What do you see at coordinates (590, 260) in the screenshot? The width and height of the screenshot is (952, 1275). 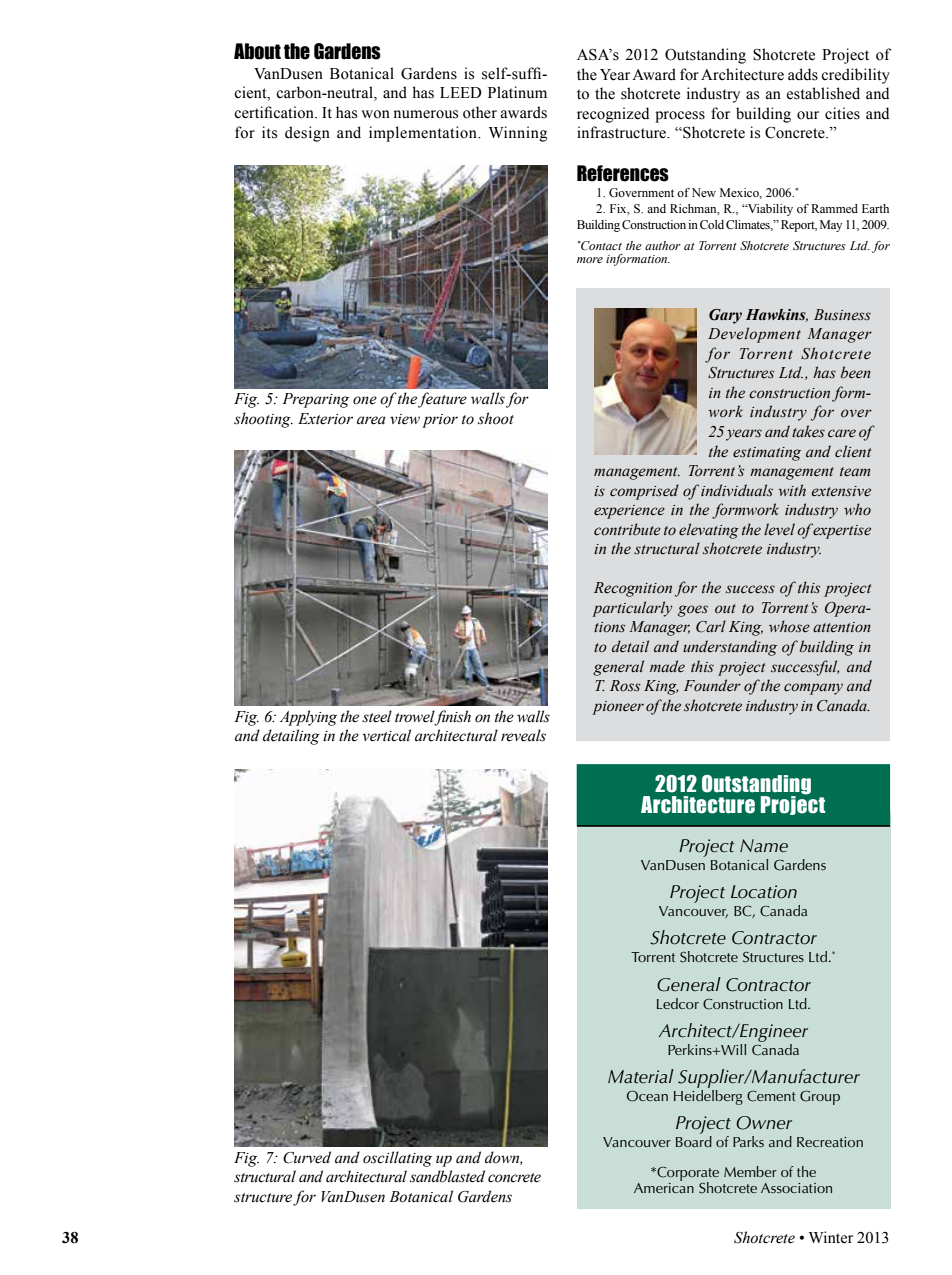 I see `more` at bounding box center [590, 260].
